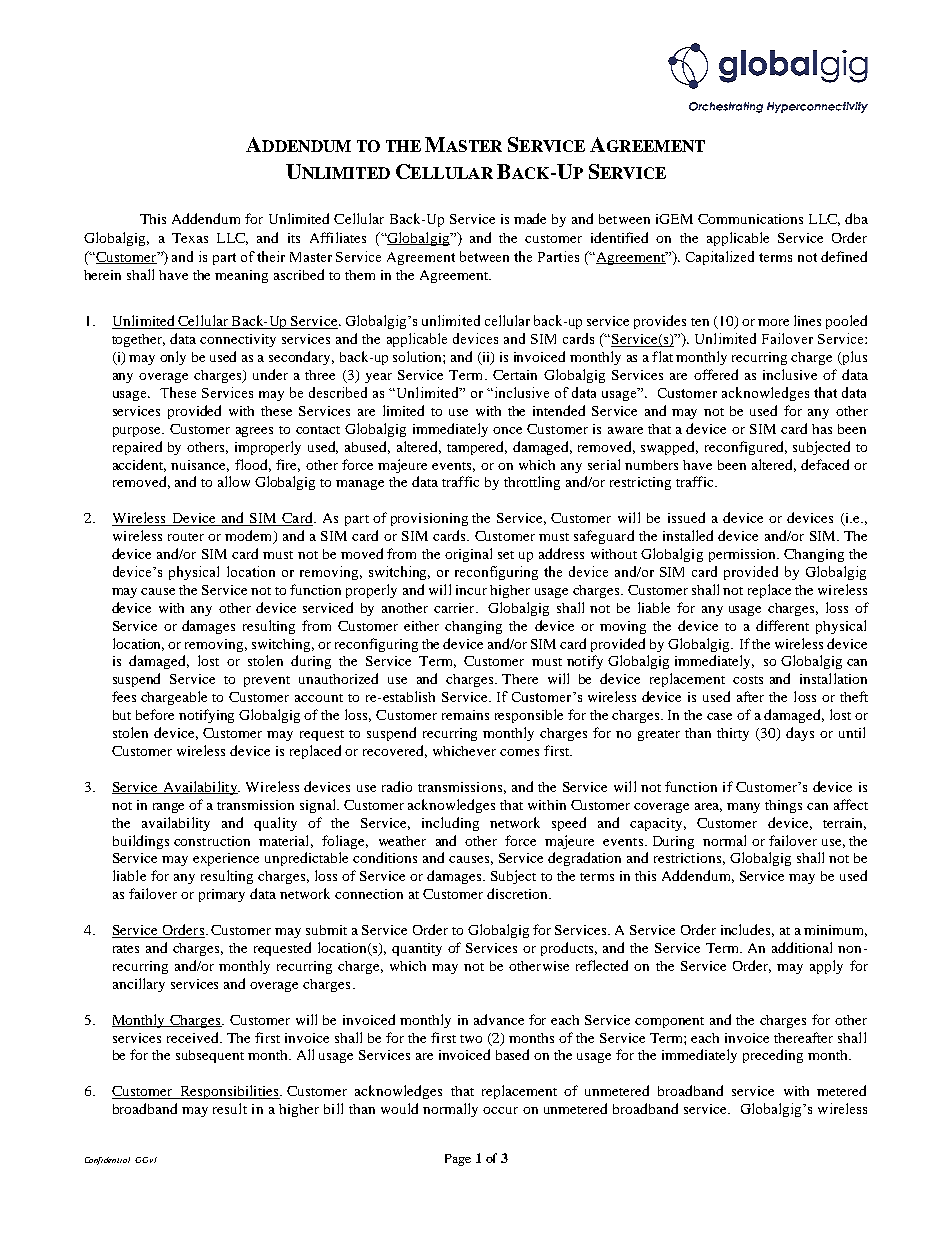 This document has height=1233, width=952. I want to click on including, so click(450, 824).
